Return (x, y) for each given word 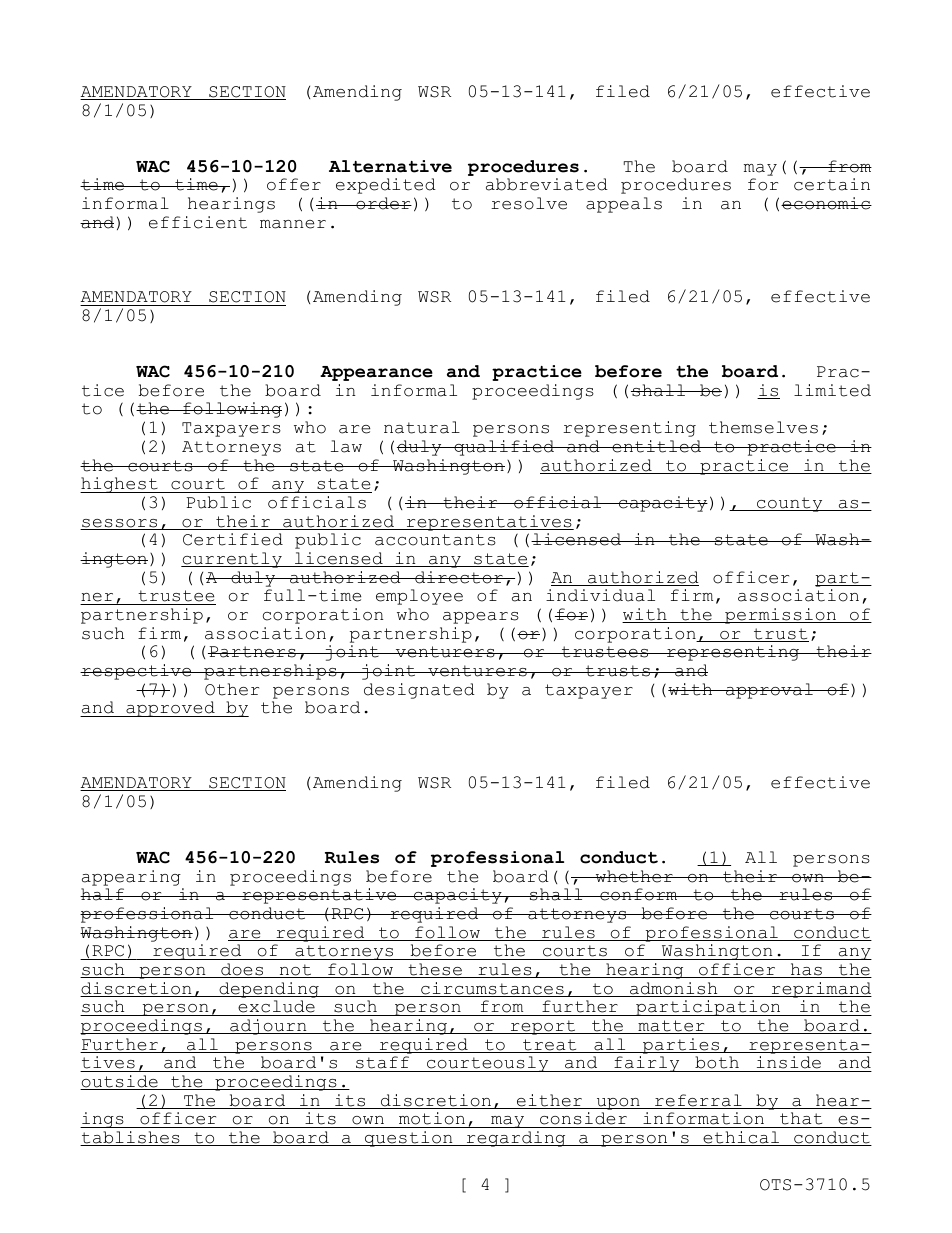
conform (639, 894)
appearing (131, 878)
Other (232, 689)
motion (432, 1120)
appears (481, 618)
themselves (763, 427)
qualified (504, 448)
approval (769, 691)
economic (826, 203)
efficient (198, 222)
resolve (529, 203)
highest (120, 485)
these (435, 970)
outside (120, 1082)
